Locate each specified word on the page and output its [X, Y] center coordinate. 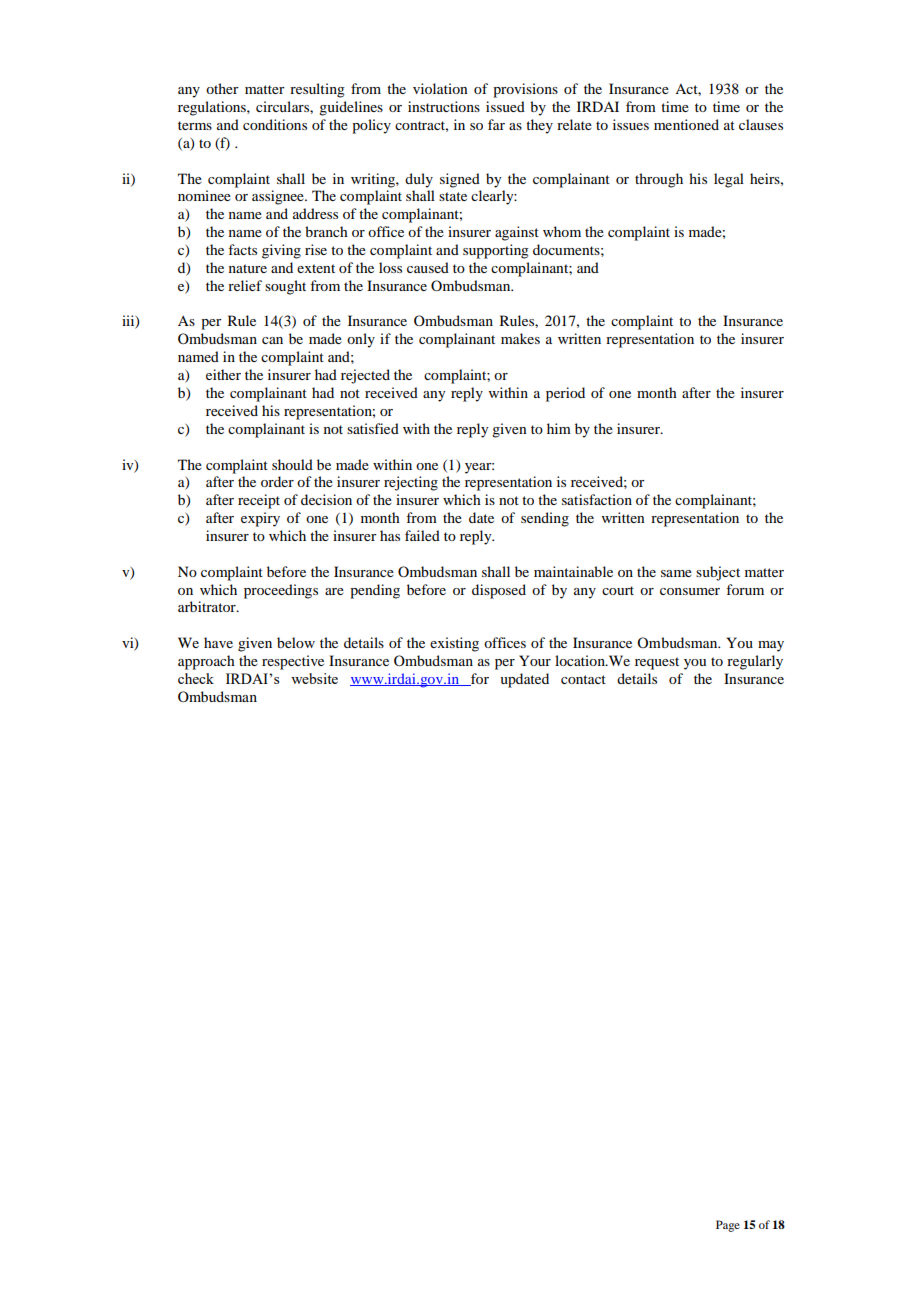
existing [454, 644]
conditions [275, 124]
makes [520, 338]
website [314, 678]
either [223, 374]
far [496, 124]
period [565, 394]
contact [583, 679]
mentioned [686, 124]
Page [728, 1226]
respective [293, 662]
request [657, 663]
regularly [755, 662]
